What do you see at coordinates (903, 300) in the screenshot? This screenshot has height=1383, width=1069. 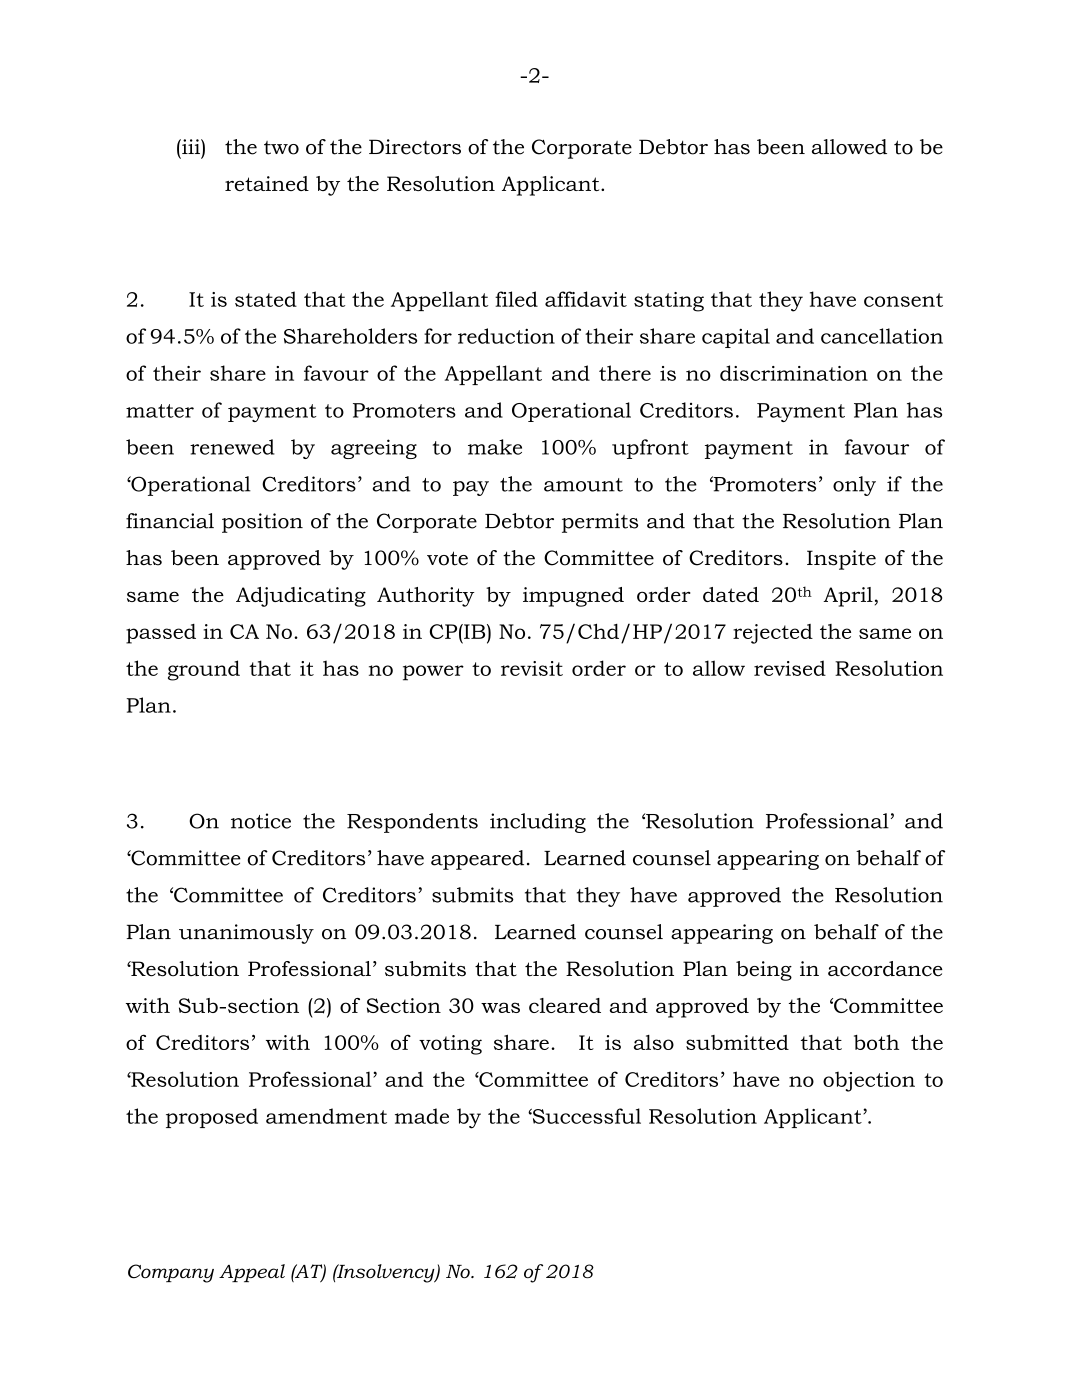 I see `consent` at bounding box center [903, 300].
